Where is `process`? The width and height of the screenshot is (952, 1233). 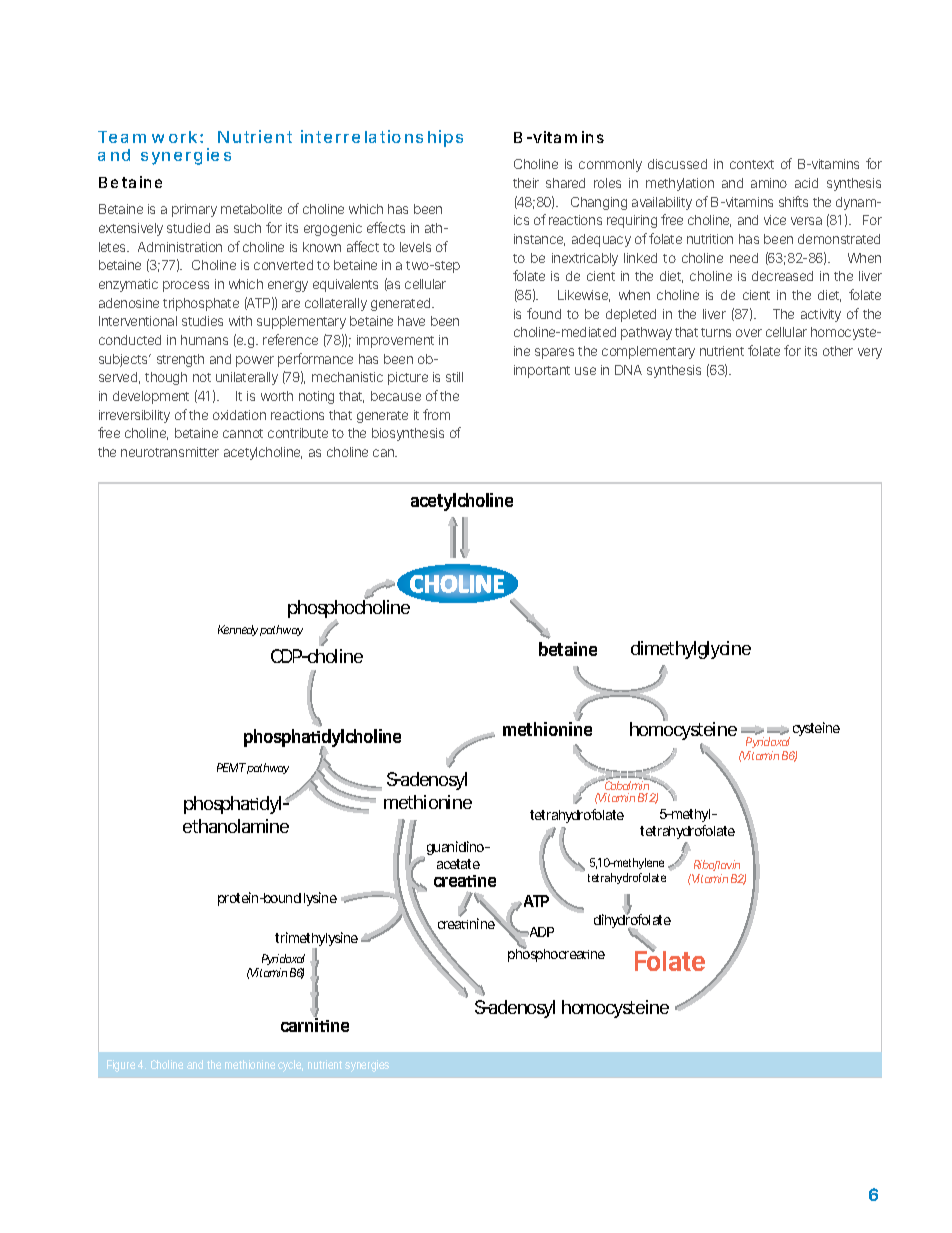 process is located at coordinates (186, 286).
